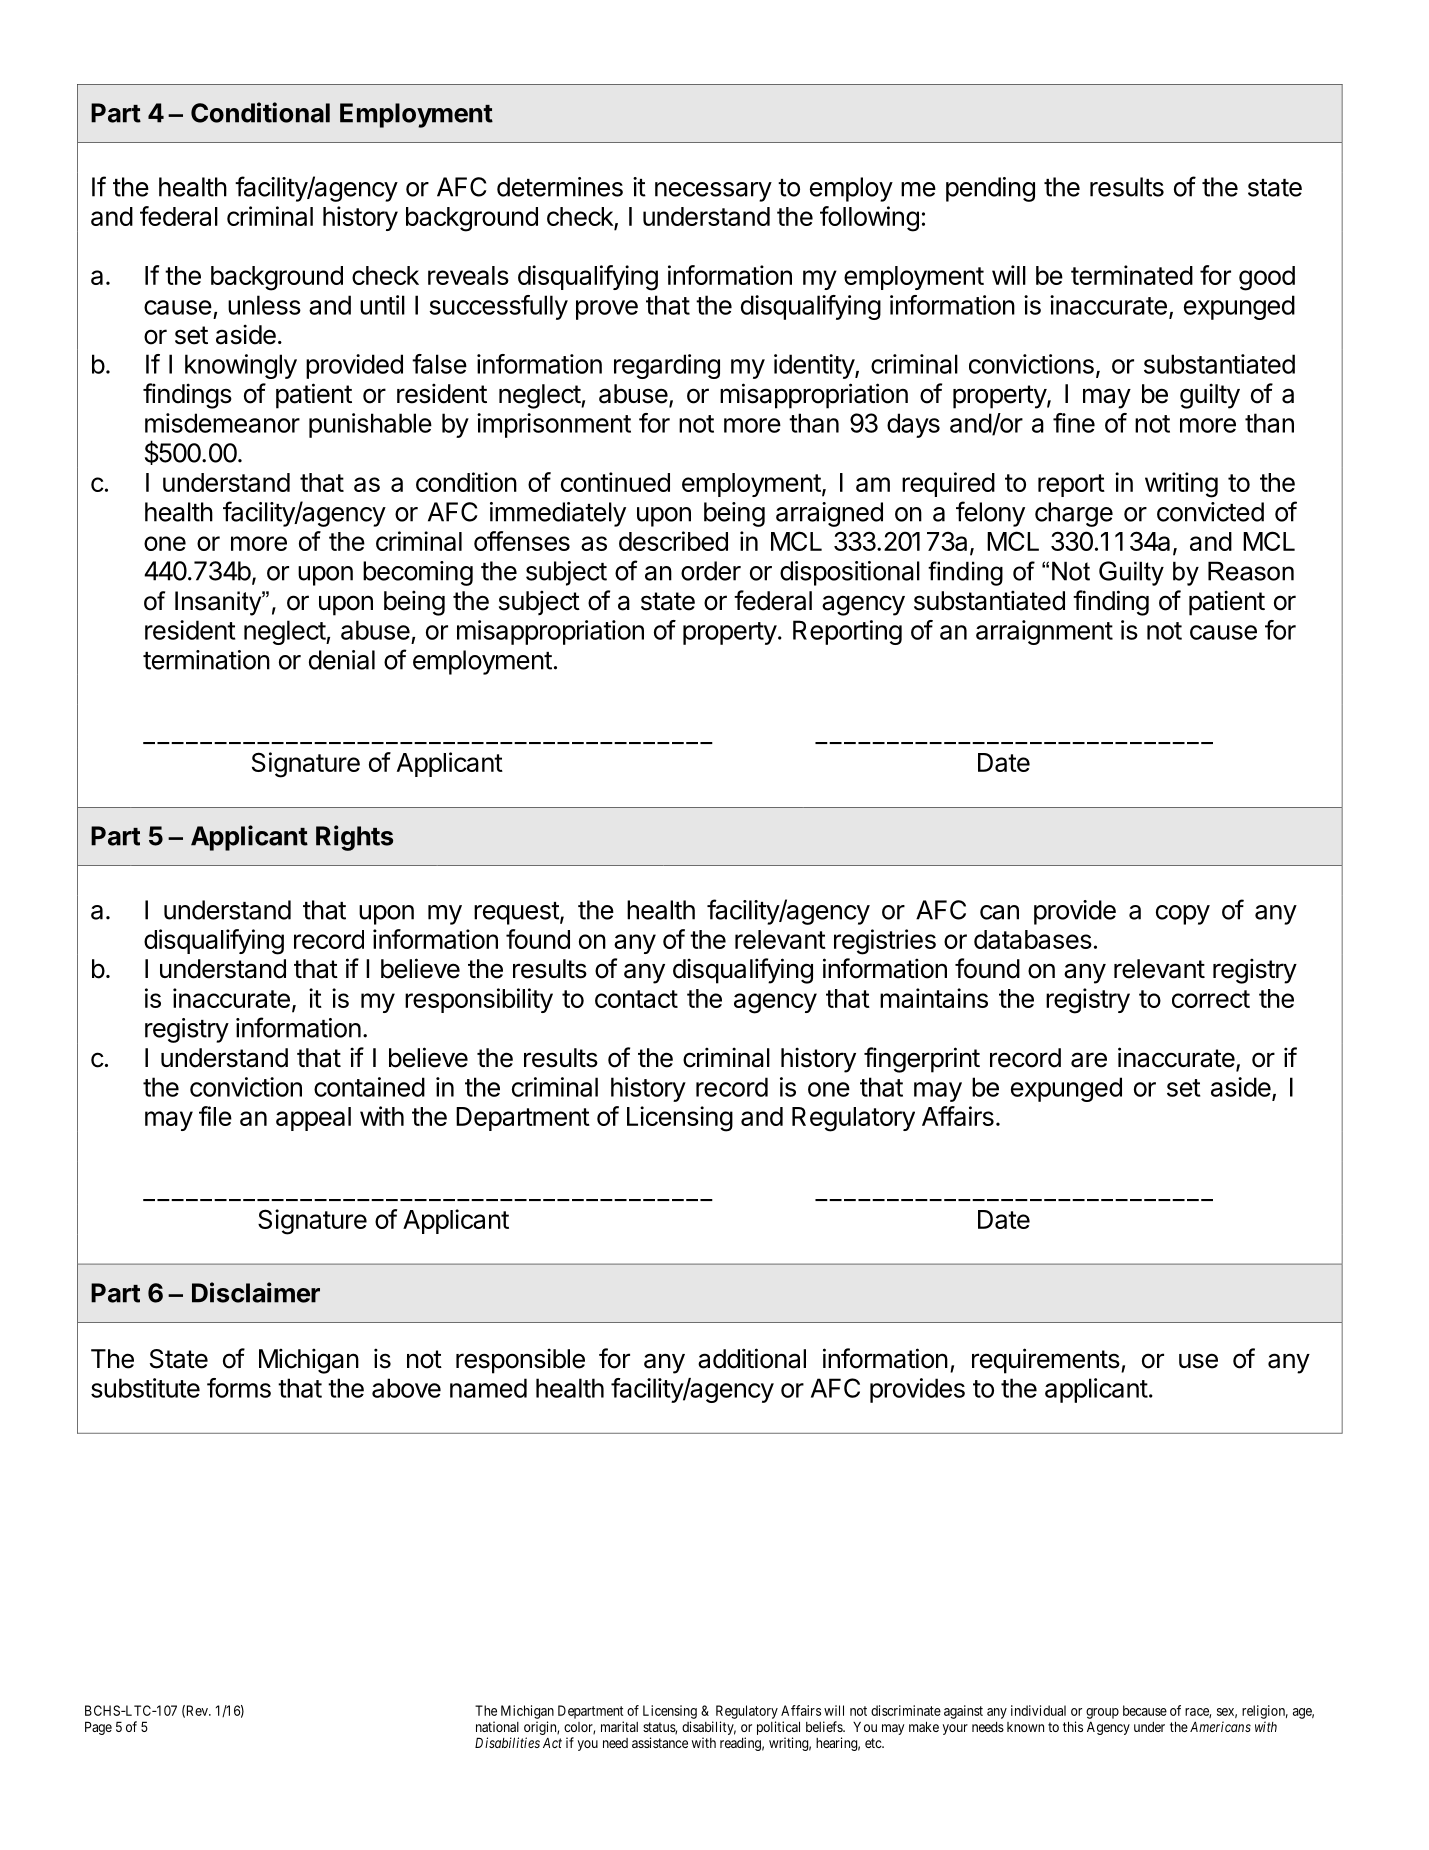  I want to click on Disclaimer, so click(256, 1292).
